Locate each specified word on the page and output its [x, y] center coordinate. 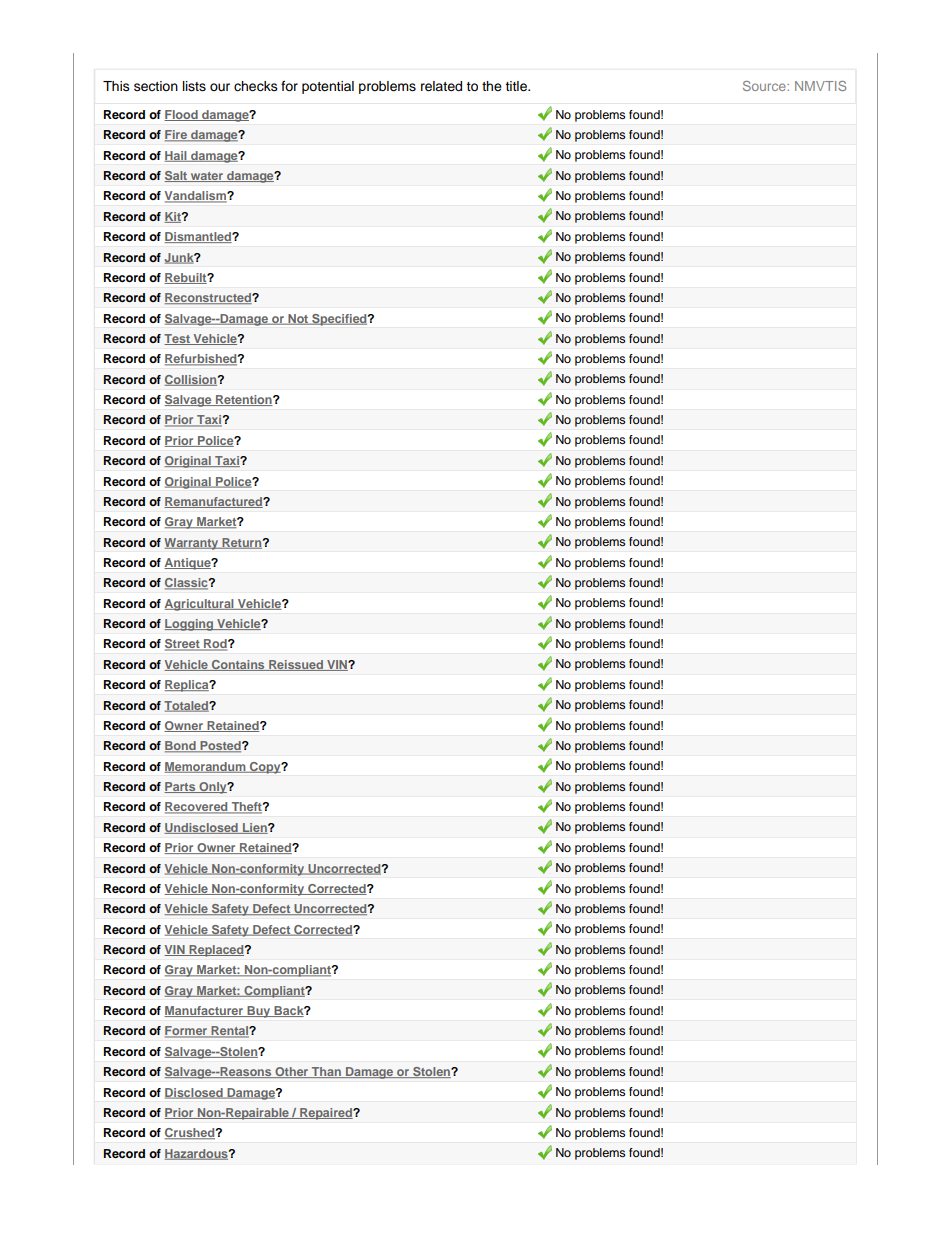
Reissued [296, 665]
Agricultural [200, 605]
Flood [182, 115]
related [441, 86]
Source [765, 86]
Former [187, 1032]
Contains [238, 665]
